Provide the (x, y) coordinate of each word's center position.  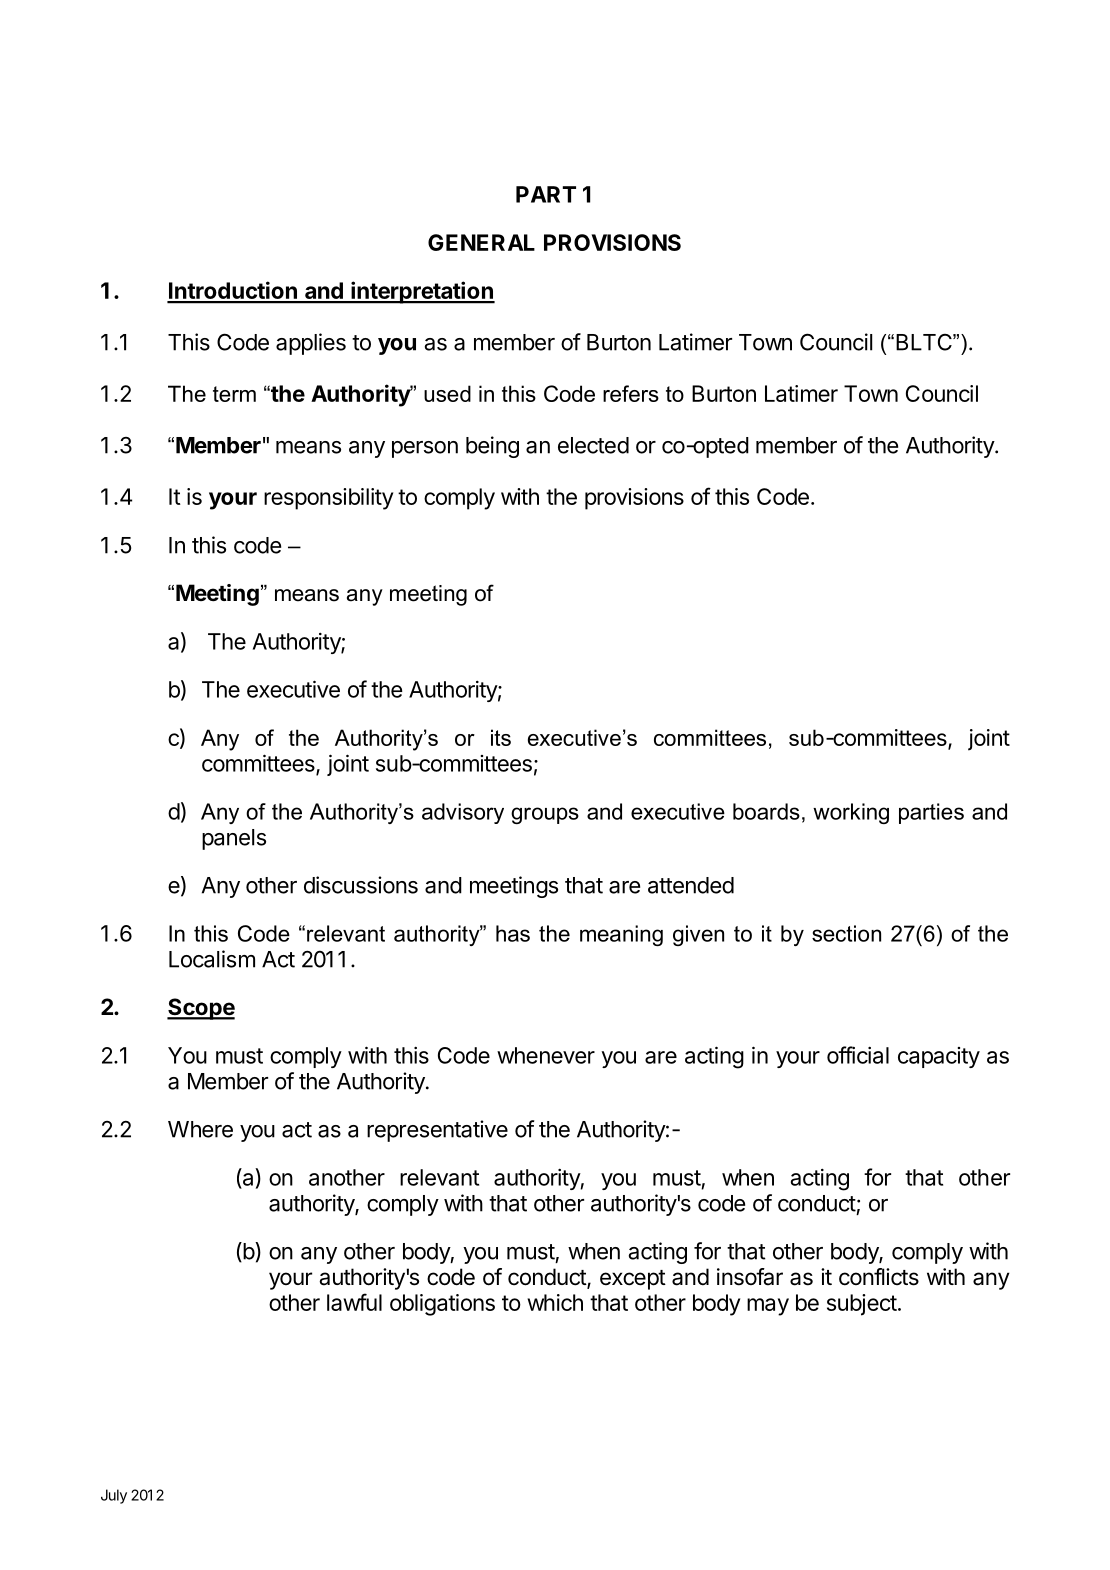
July (114, 1496)
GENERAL (481, 242)
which (555, 1302)
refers (631, 393)
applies (311, 344)
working (851, 813)
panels (234, 839)
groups (545, 815)
